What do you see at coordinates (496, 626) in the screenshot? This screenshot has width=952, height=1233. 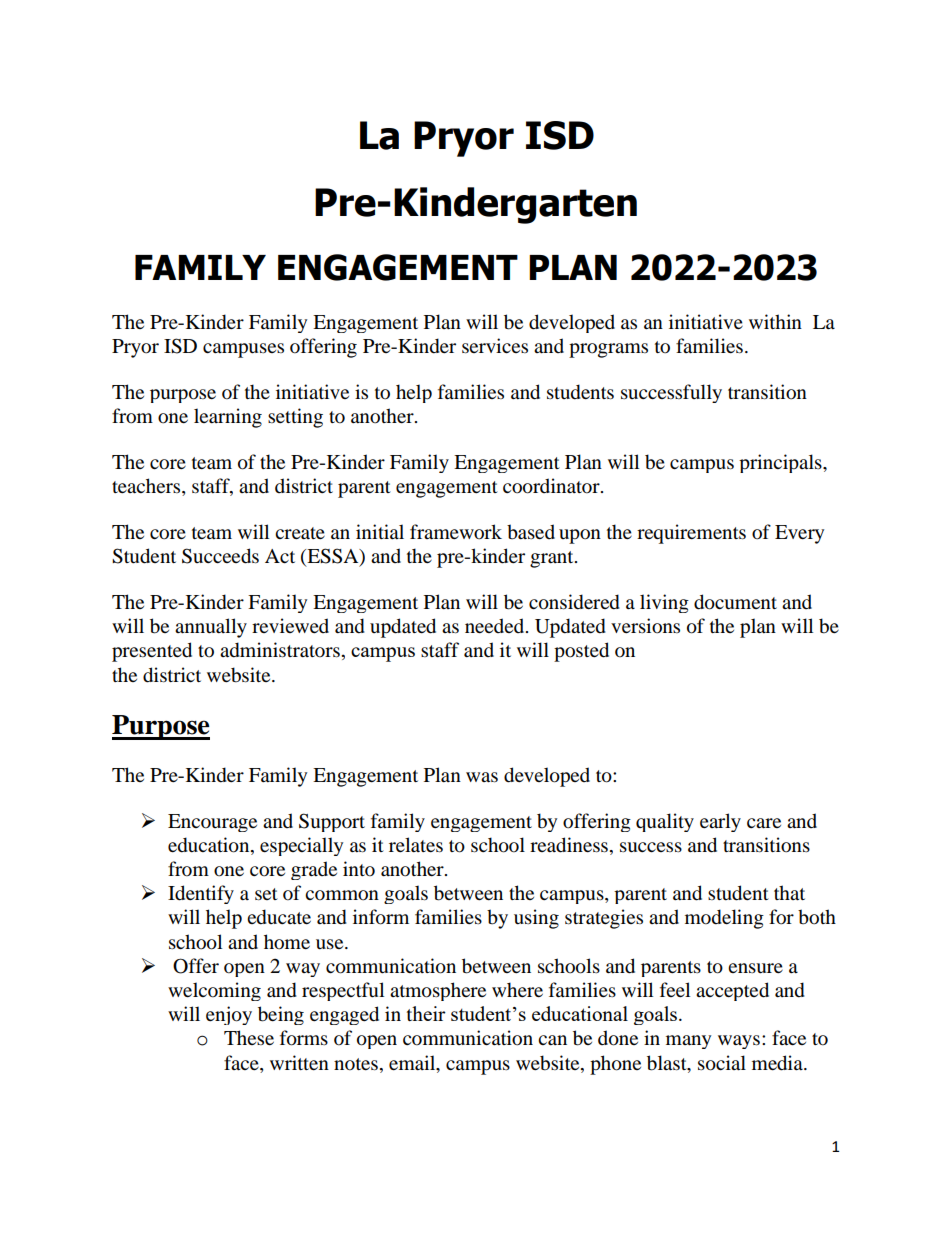 I see `needed` at bounding box center [496, 626].
